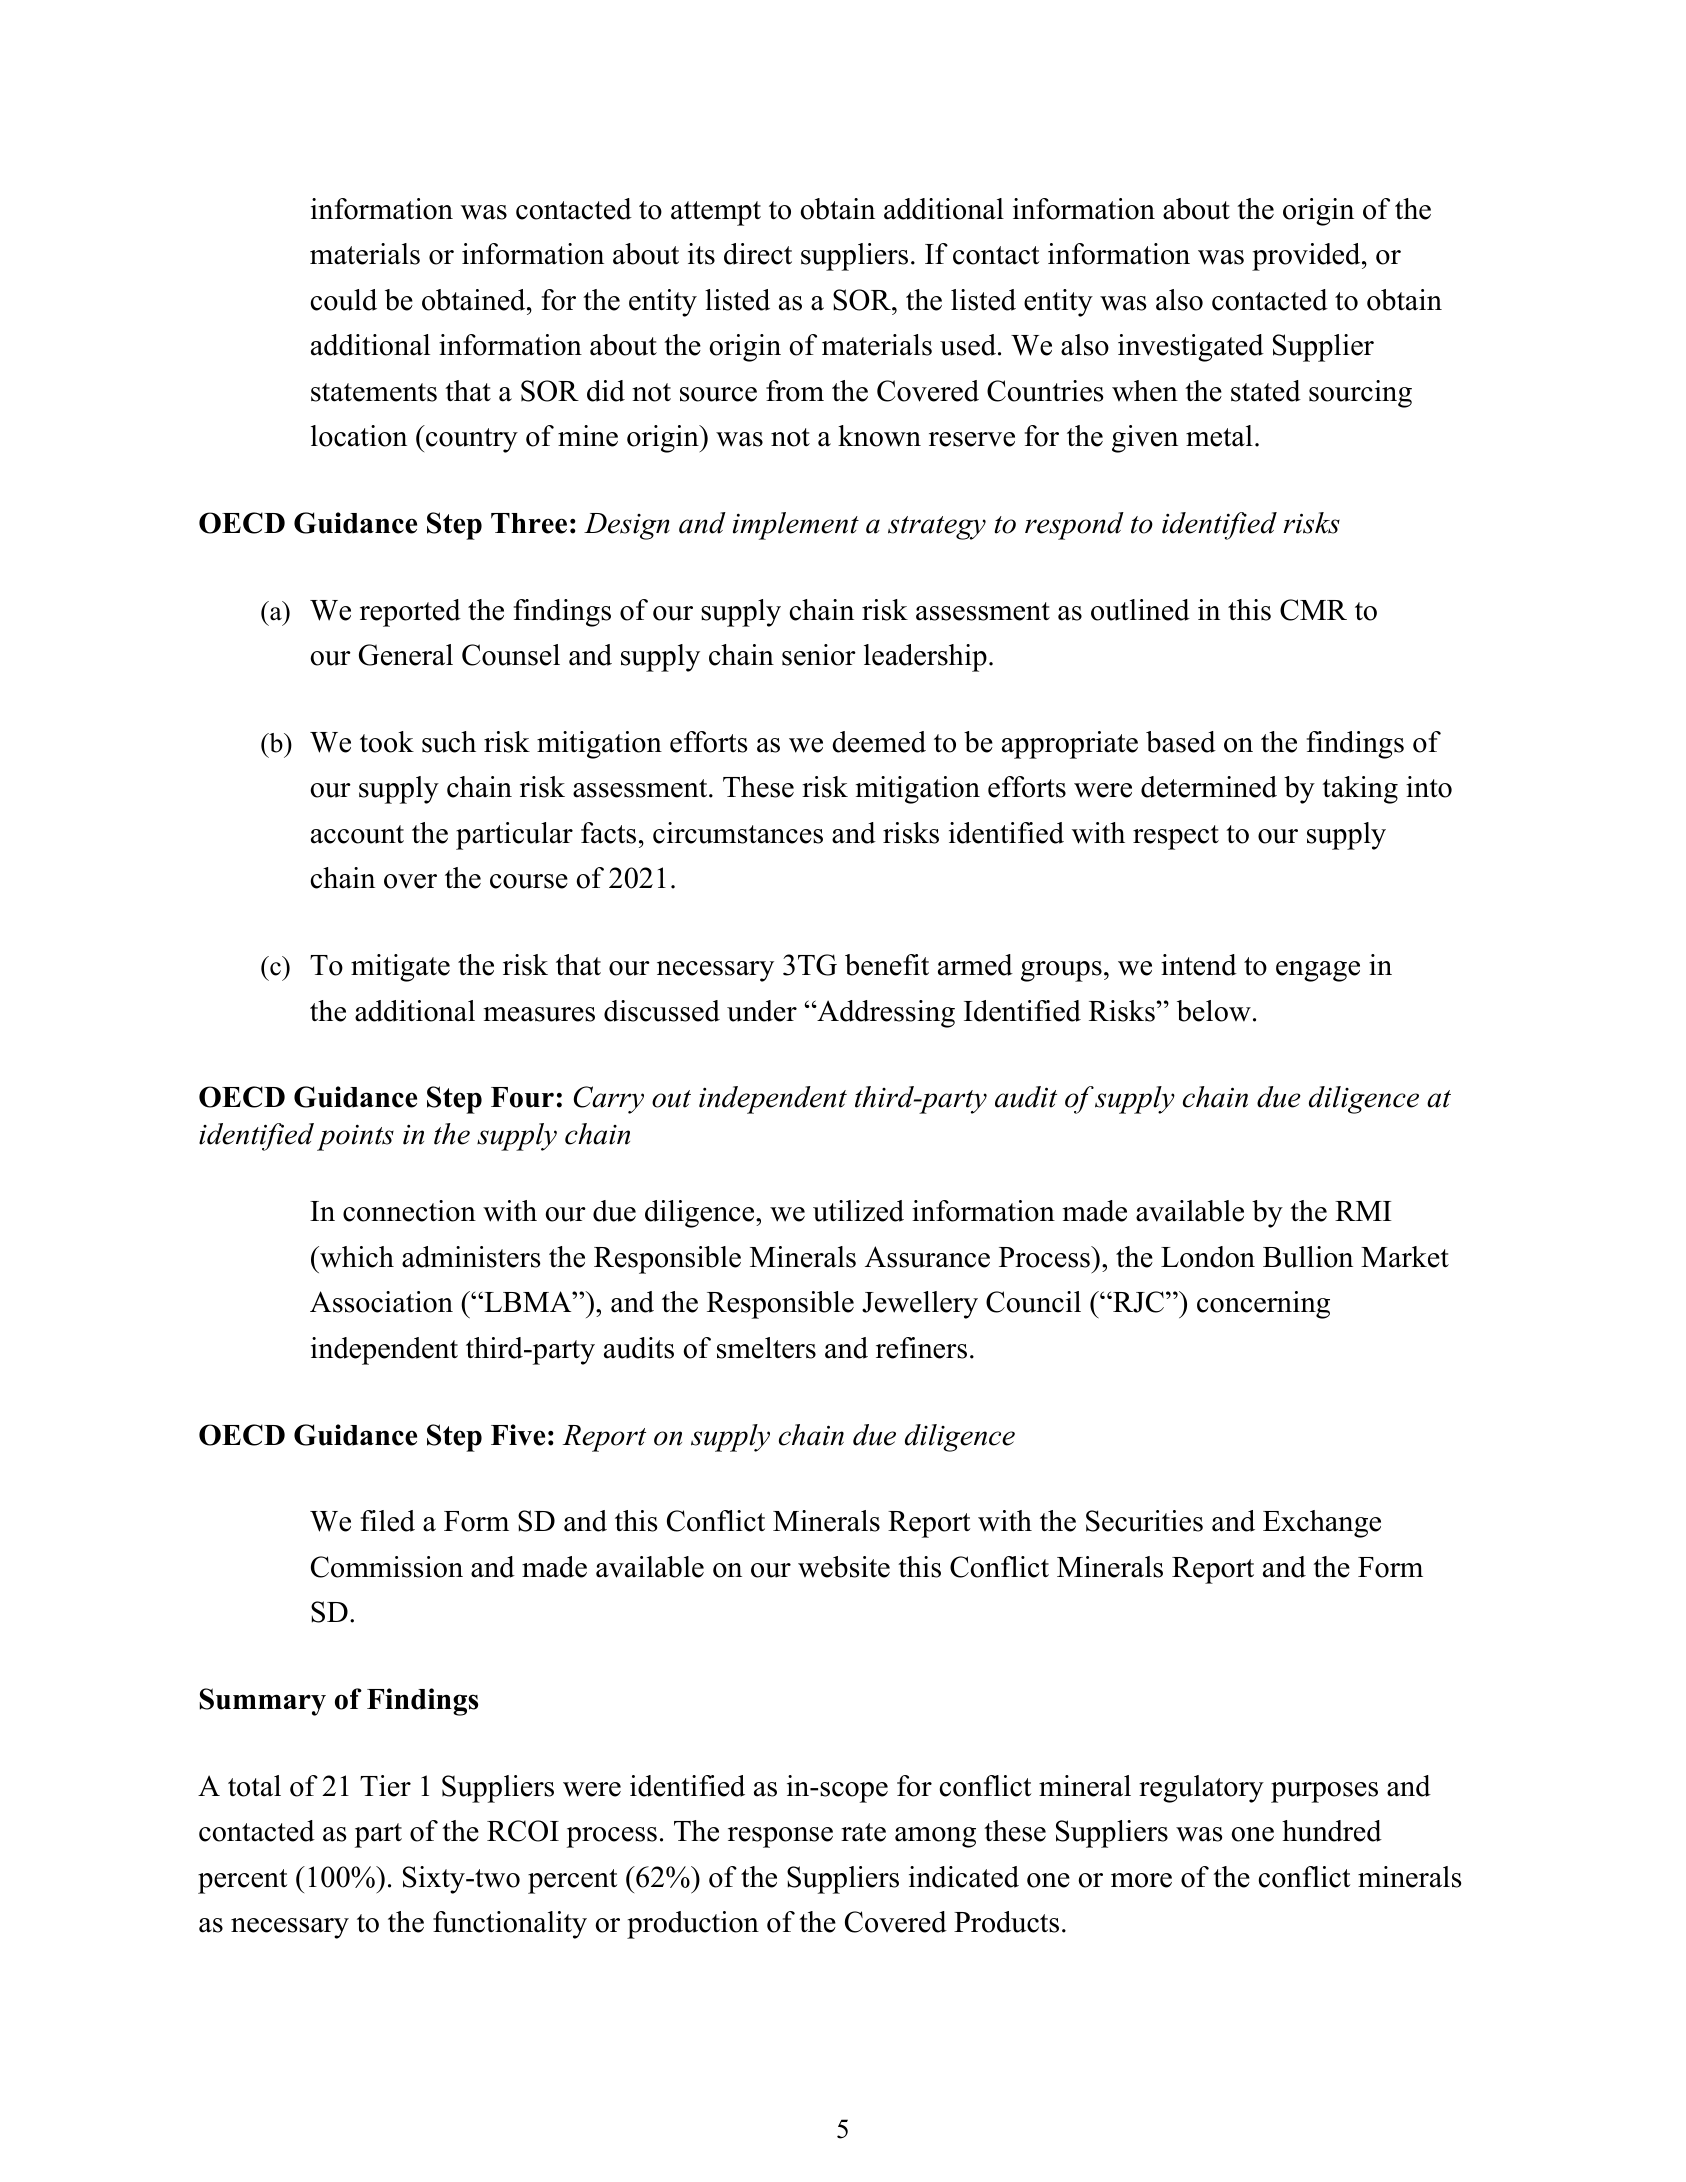 The image size is (1686, 2182). I want to click on response, so click(780, 1837).
